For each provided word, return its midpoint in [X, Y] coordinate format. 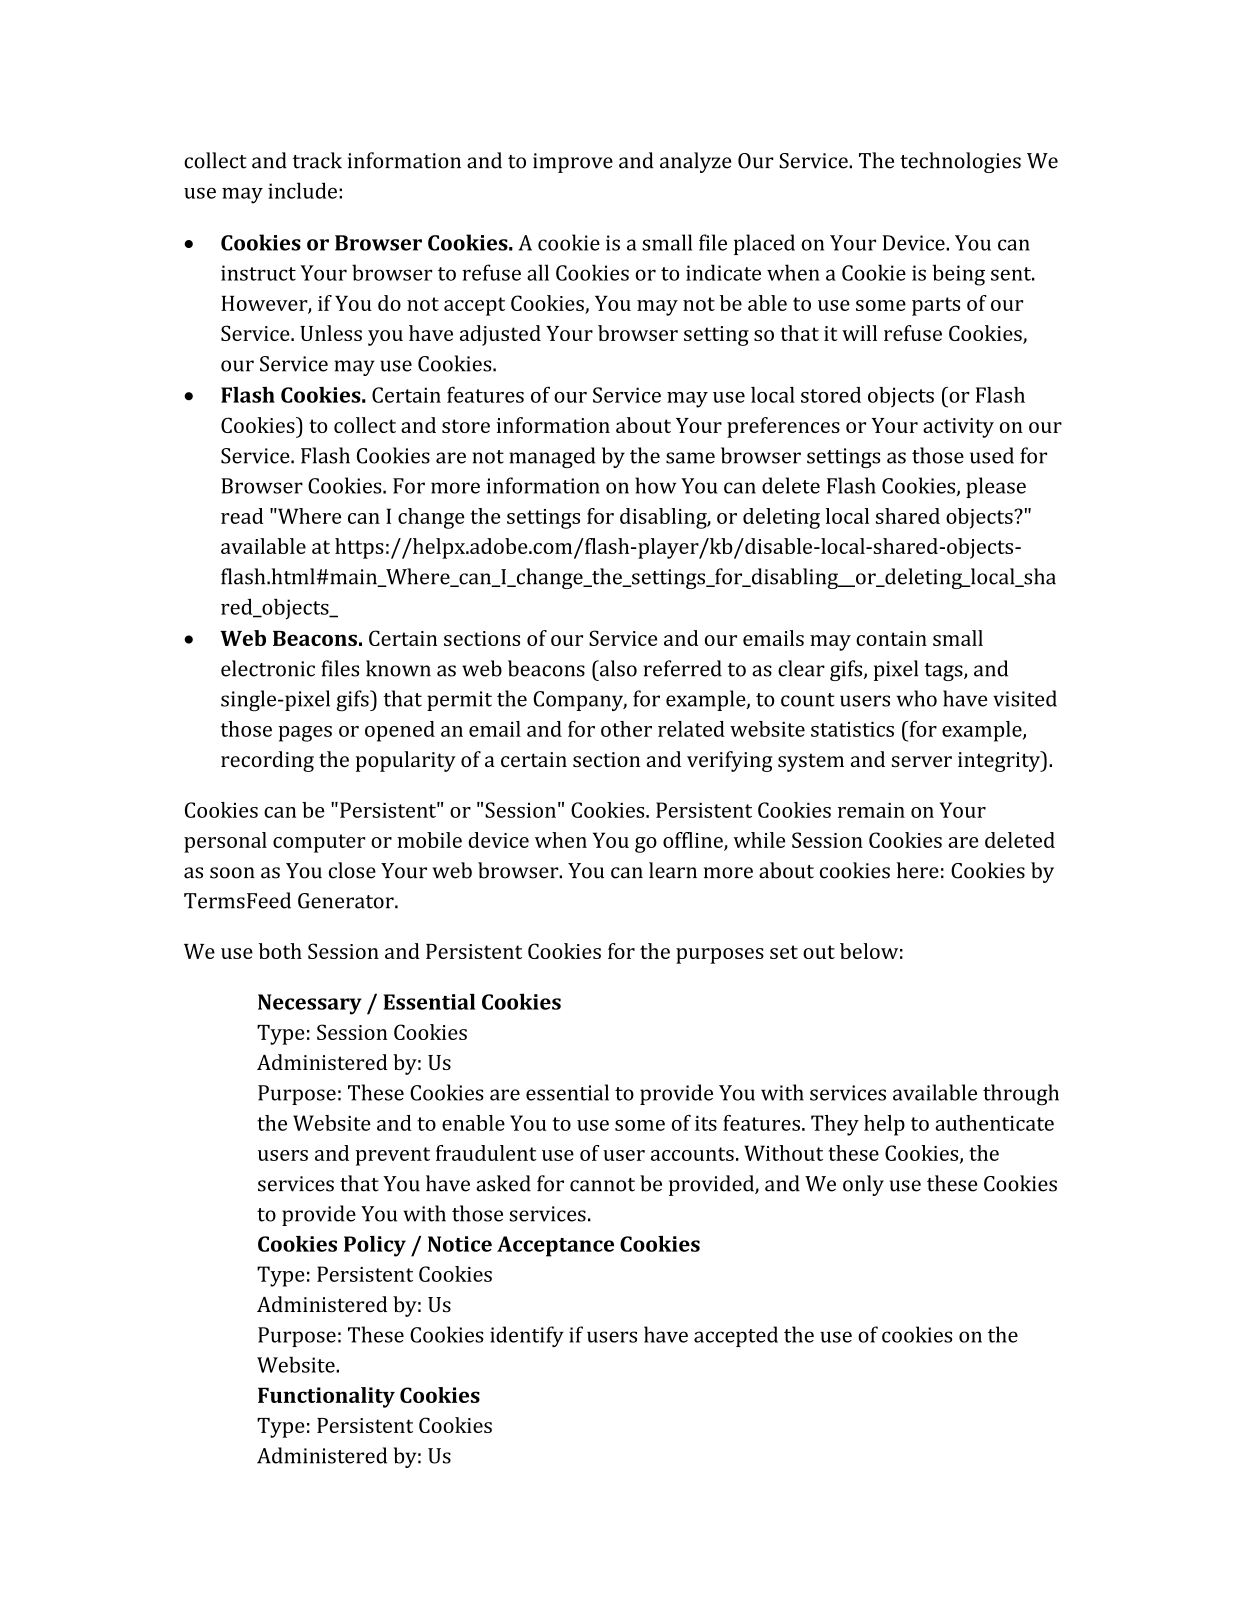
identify [527, 1336]
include [302, 190]
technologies [960, 162]
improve [573, 163]
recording [267, 761]
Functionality [326, 1397]
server [922, 761]
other [626, 729]
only [863, 1185]
